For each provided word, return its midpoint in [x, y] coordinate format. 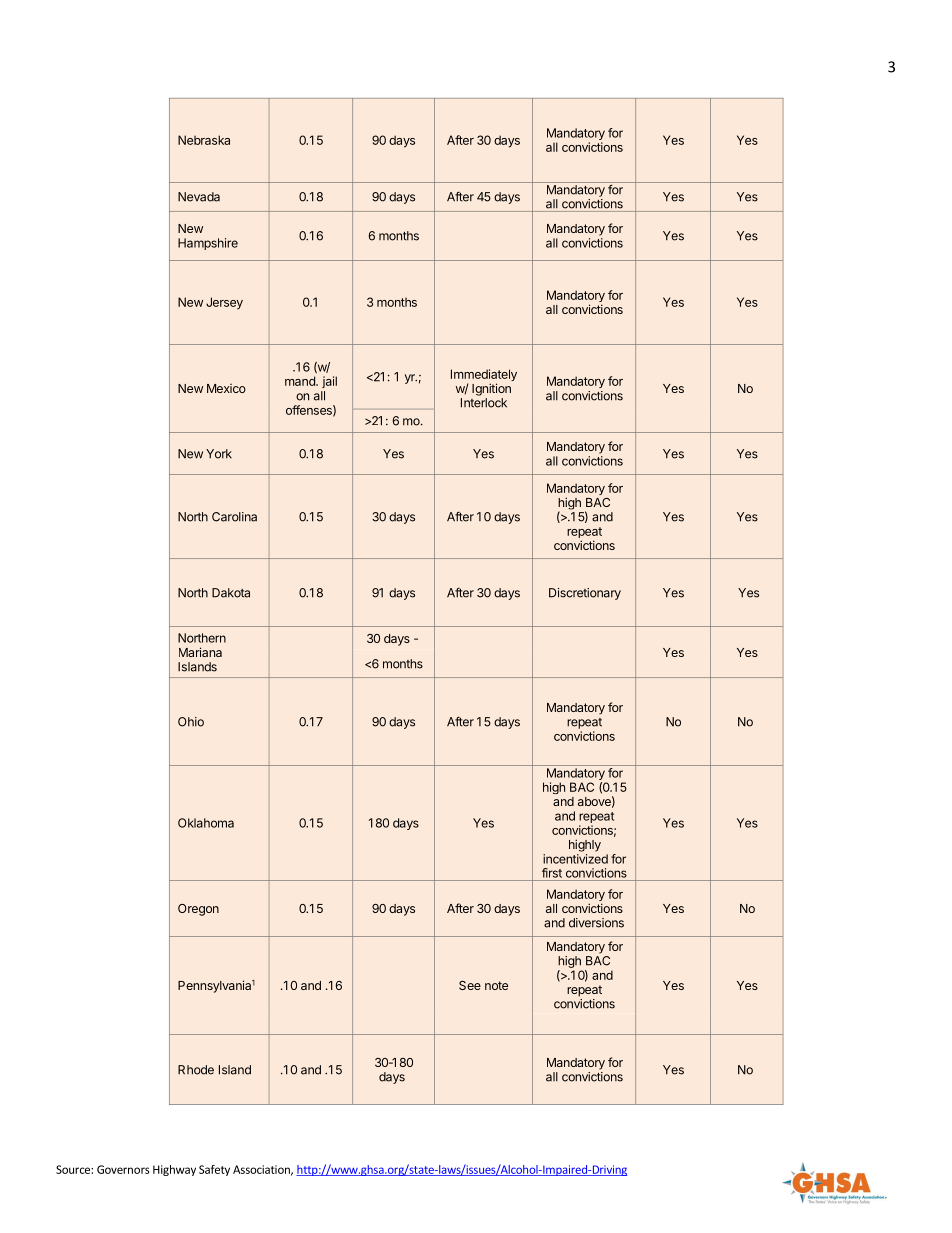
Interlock [484, 403]
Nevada [199, 197]
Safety [214, 1170]
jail [329, 382]
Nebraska [204, 140]
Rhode [196, 1070]
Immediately [484, 376]
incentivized [575, 859]
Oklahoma [206, 823]
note [496, 985]
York [219, 454]
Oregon [198, 910]
